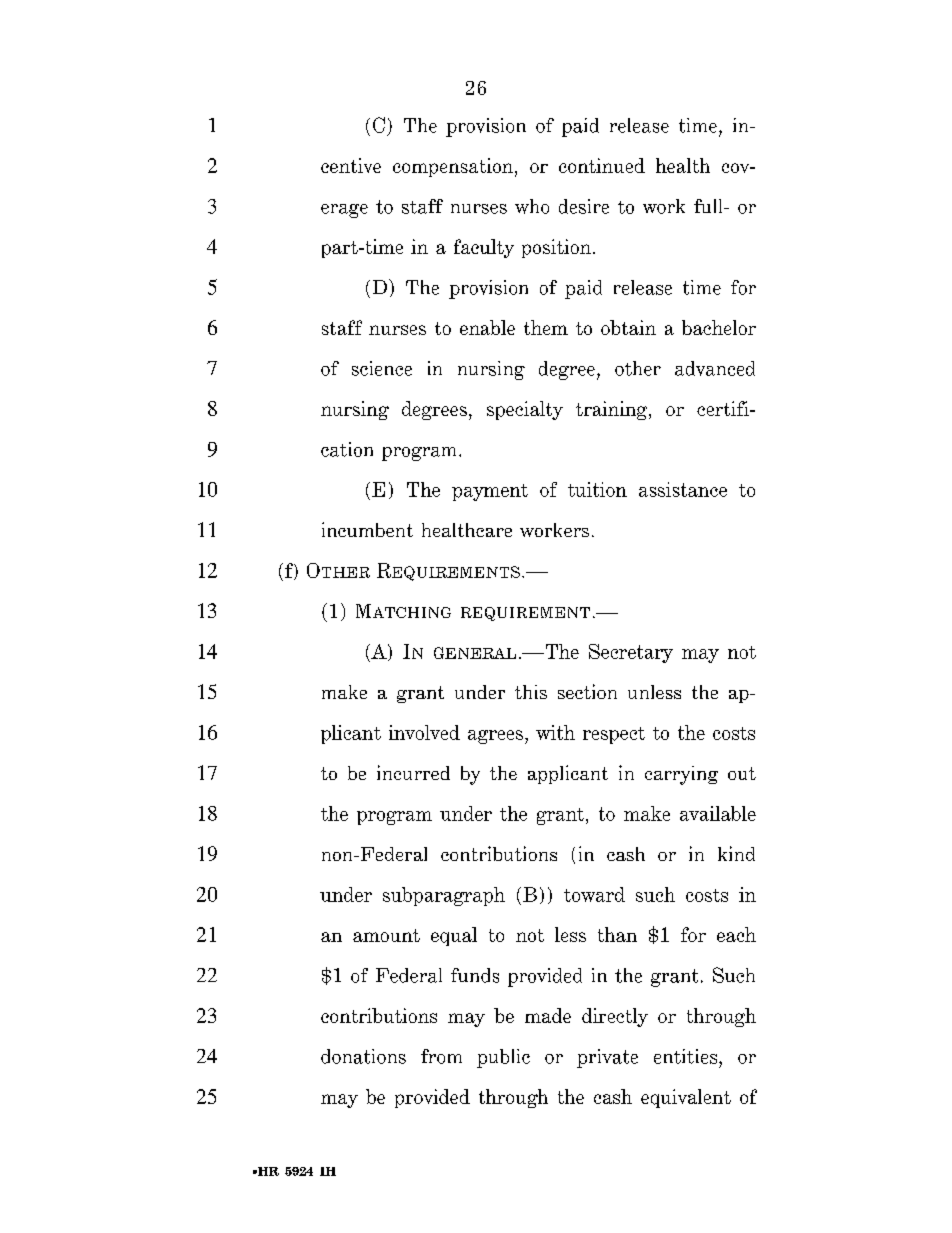 The width and height of the screenshot is (952, 1233). What do you see at coordinates (441, 1056) in the screenshot?
I see `from` at bounding box center [441, 1056].
